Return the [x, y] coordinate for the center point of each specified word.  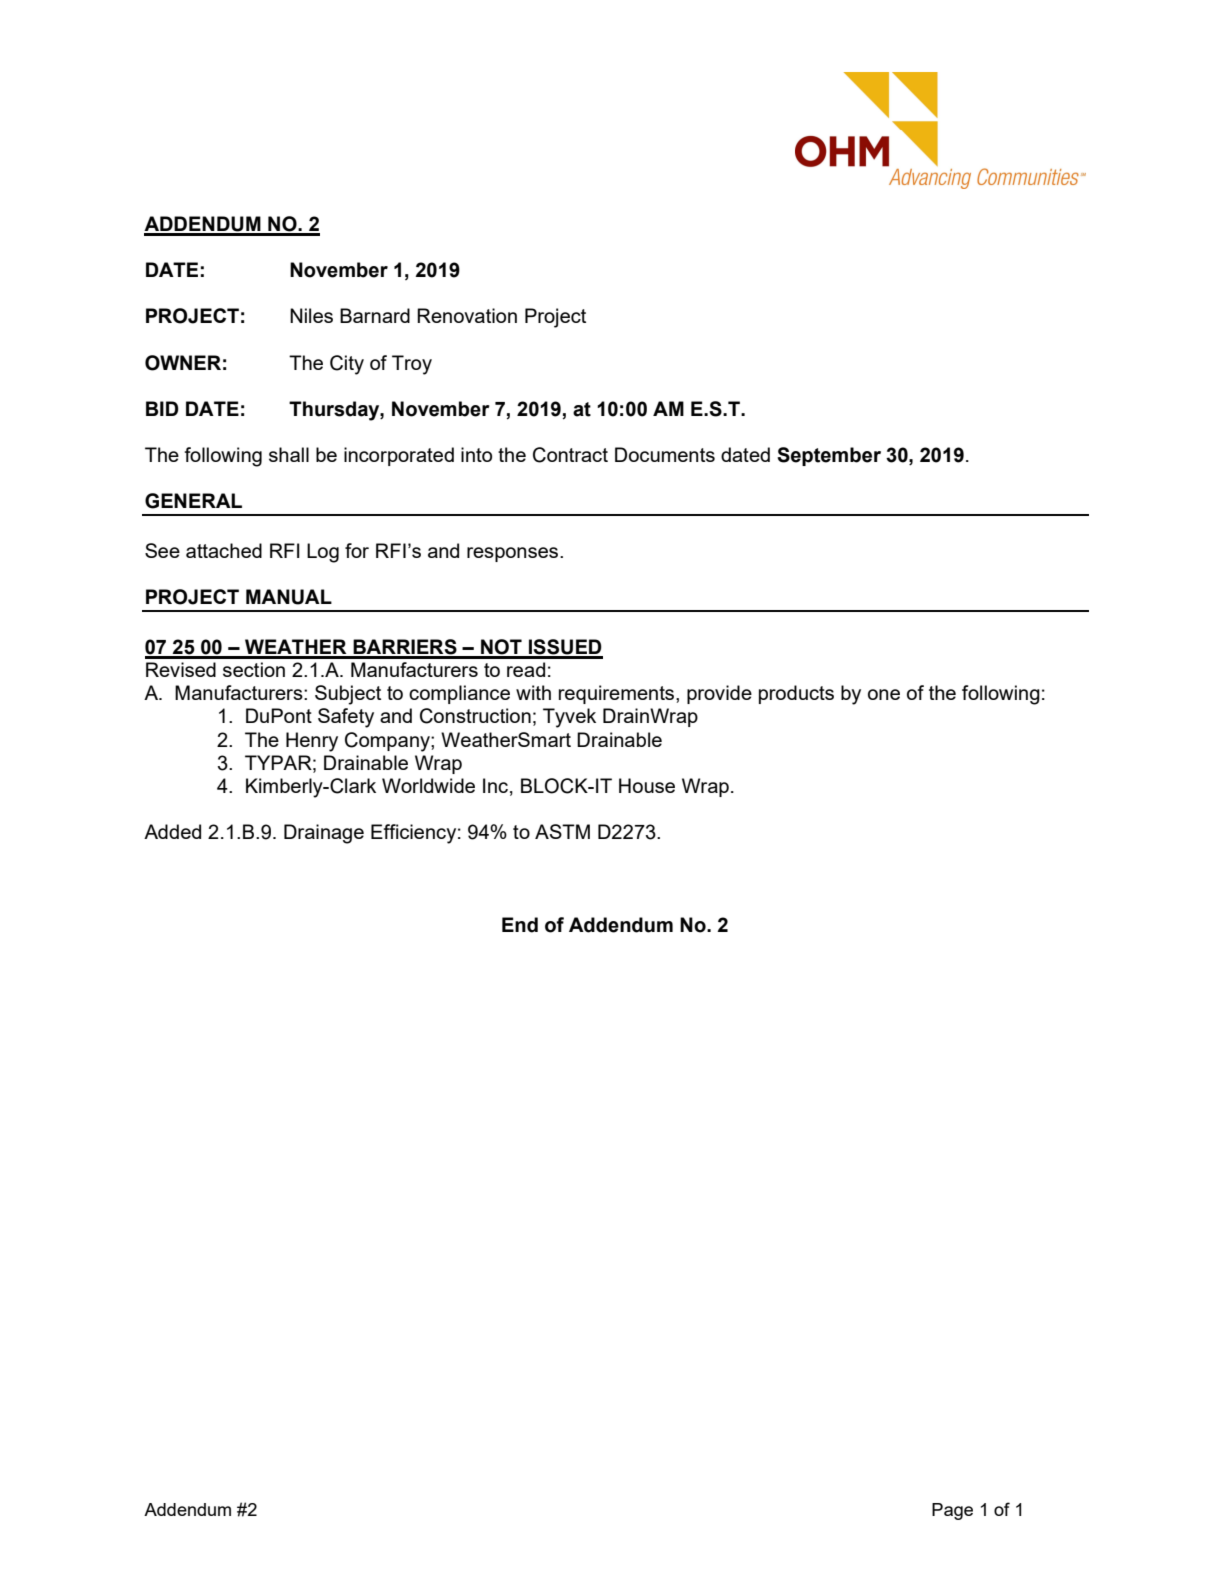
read [526, 669]
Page [952, 1511]
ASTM [562, 831]
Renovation [467, 315]
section [254, 669]
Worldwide [428, 785]
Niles [311, 315]
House [647, 785]
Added [172, 831]
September [829, 456]
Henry [312, 742]
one [884, 694]
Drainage [324, 834]
